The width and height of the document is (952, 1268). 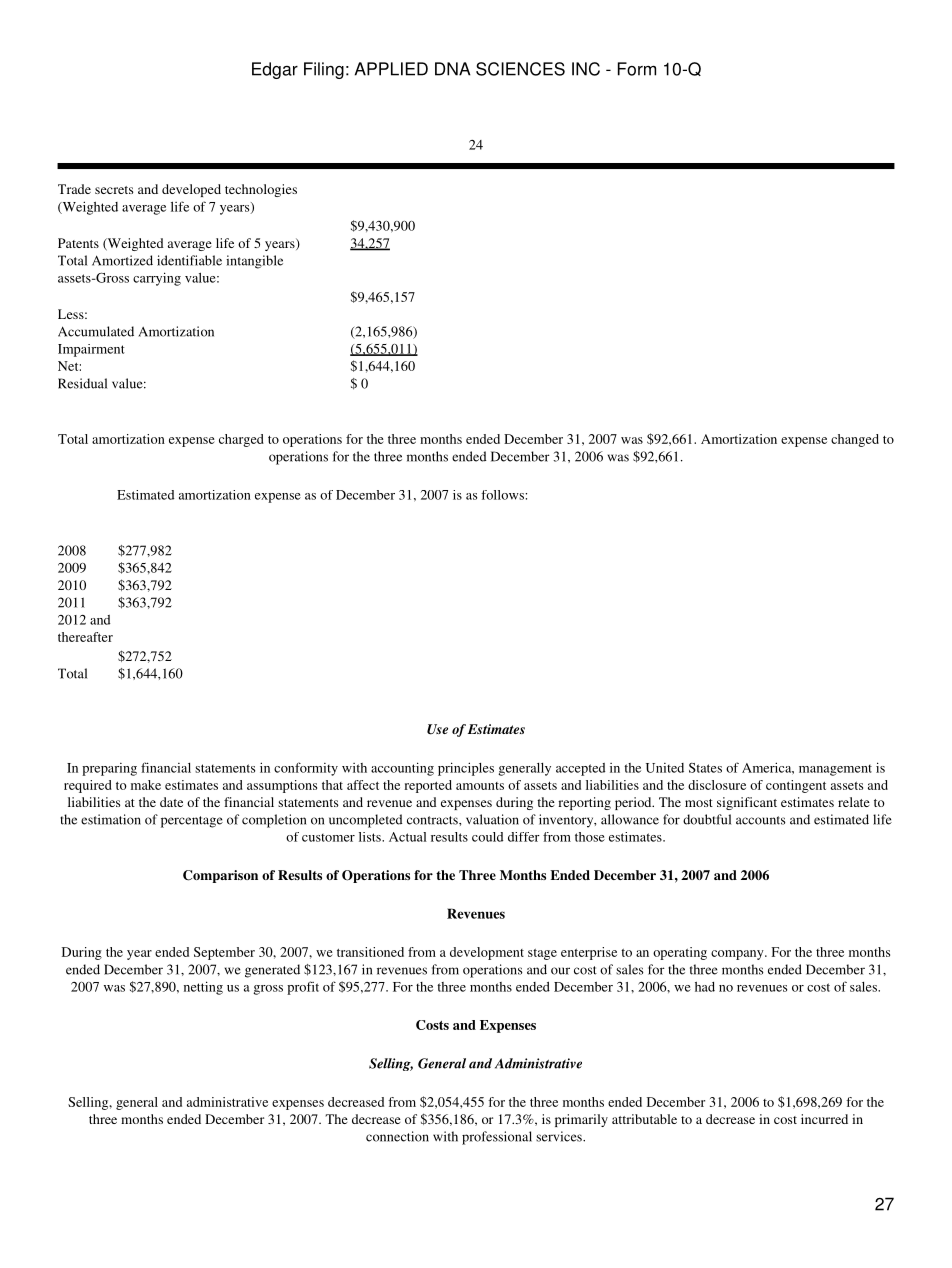 I want to click on thereafter, so click(x=85, y=637).
